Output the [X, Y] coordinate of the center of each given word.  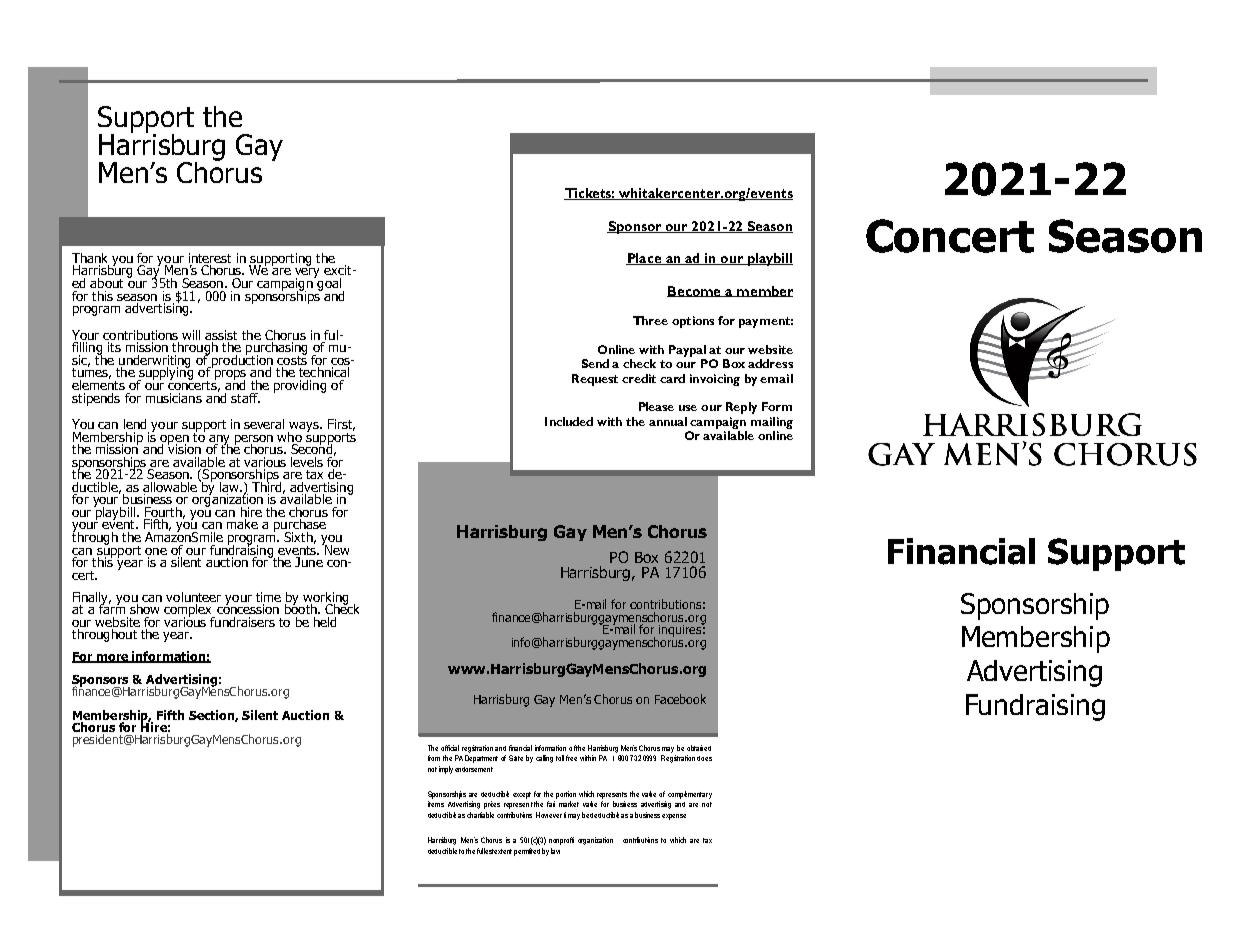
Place [645, 259]
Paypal [687, 351]
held [325, 622]
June [309, 562]
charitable [480, 815]
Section [213, 716]
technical [324, 372]
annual [668, 421]
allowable [170, 487]
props [229, 374]
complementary [690, 795]
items [436, 804]
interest [210, 258]
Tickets [589, 194]
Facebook [680, 699]
